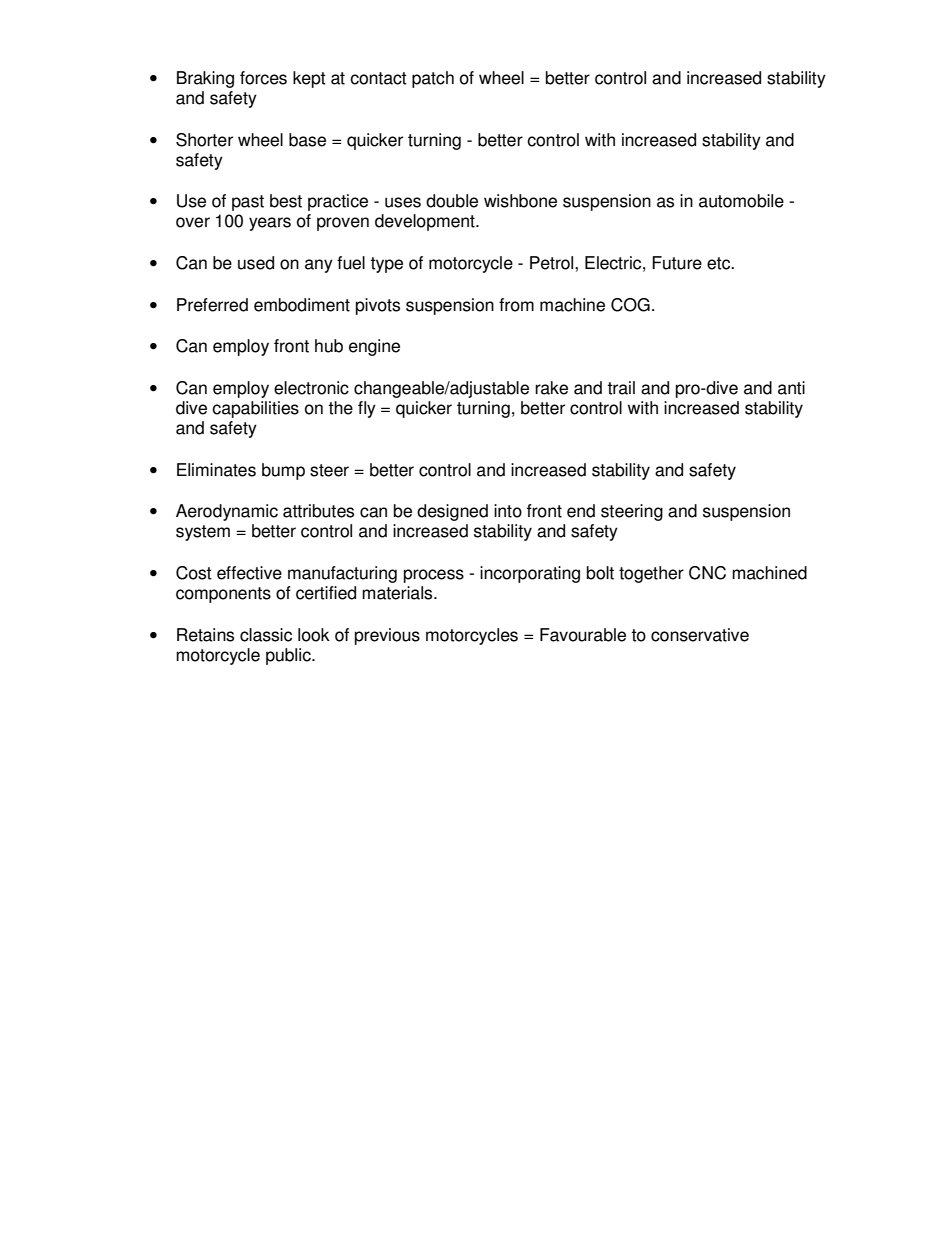 This document has height=1233, width=952. What do you see at coordinates (741, 201) in the document?
I see `automobile` at bounding box center [741, 201].
